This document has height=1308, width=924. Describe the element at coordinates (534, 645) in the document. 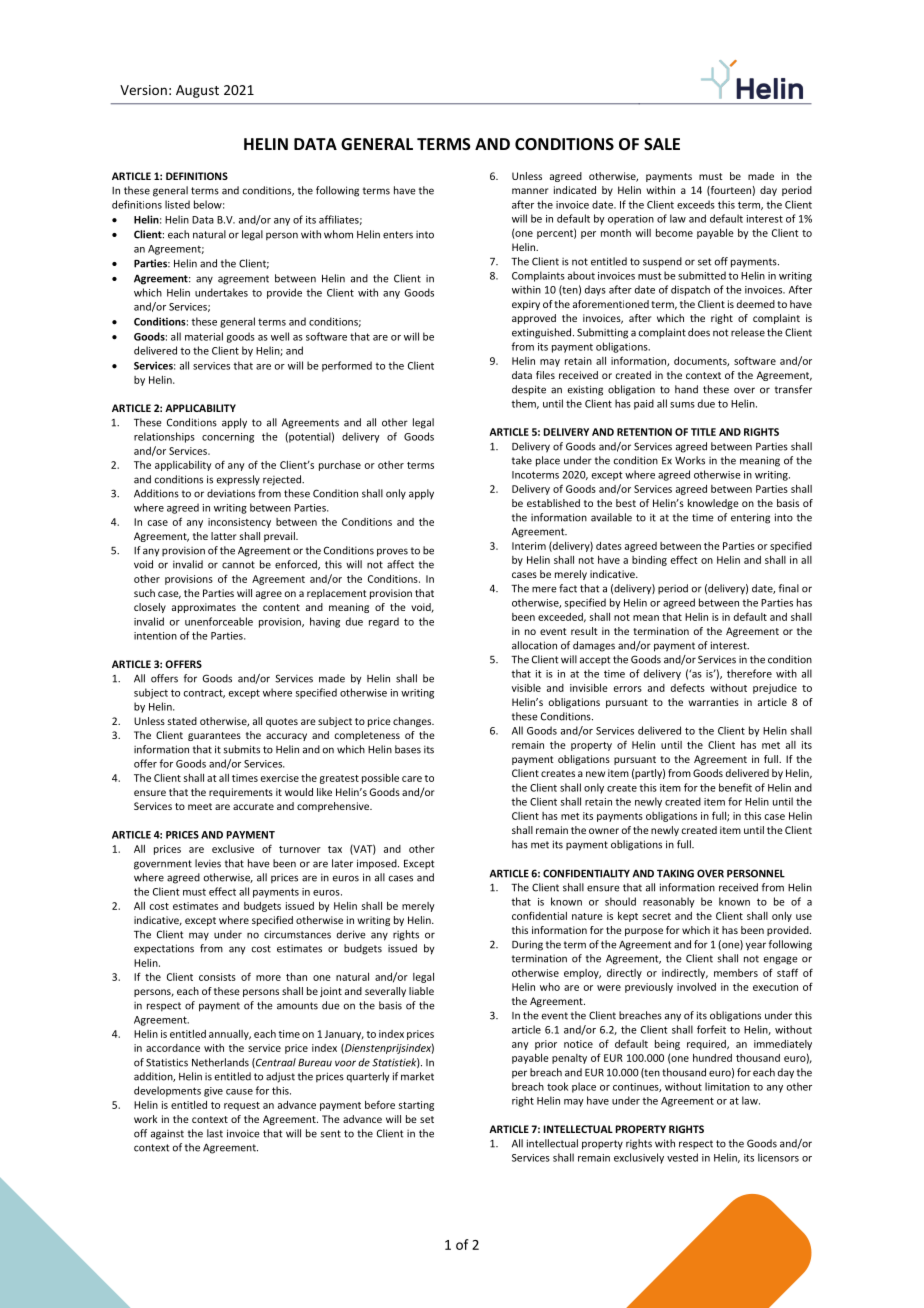

I see `allocation` at that location.
